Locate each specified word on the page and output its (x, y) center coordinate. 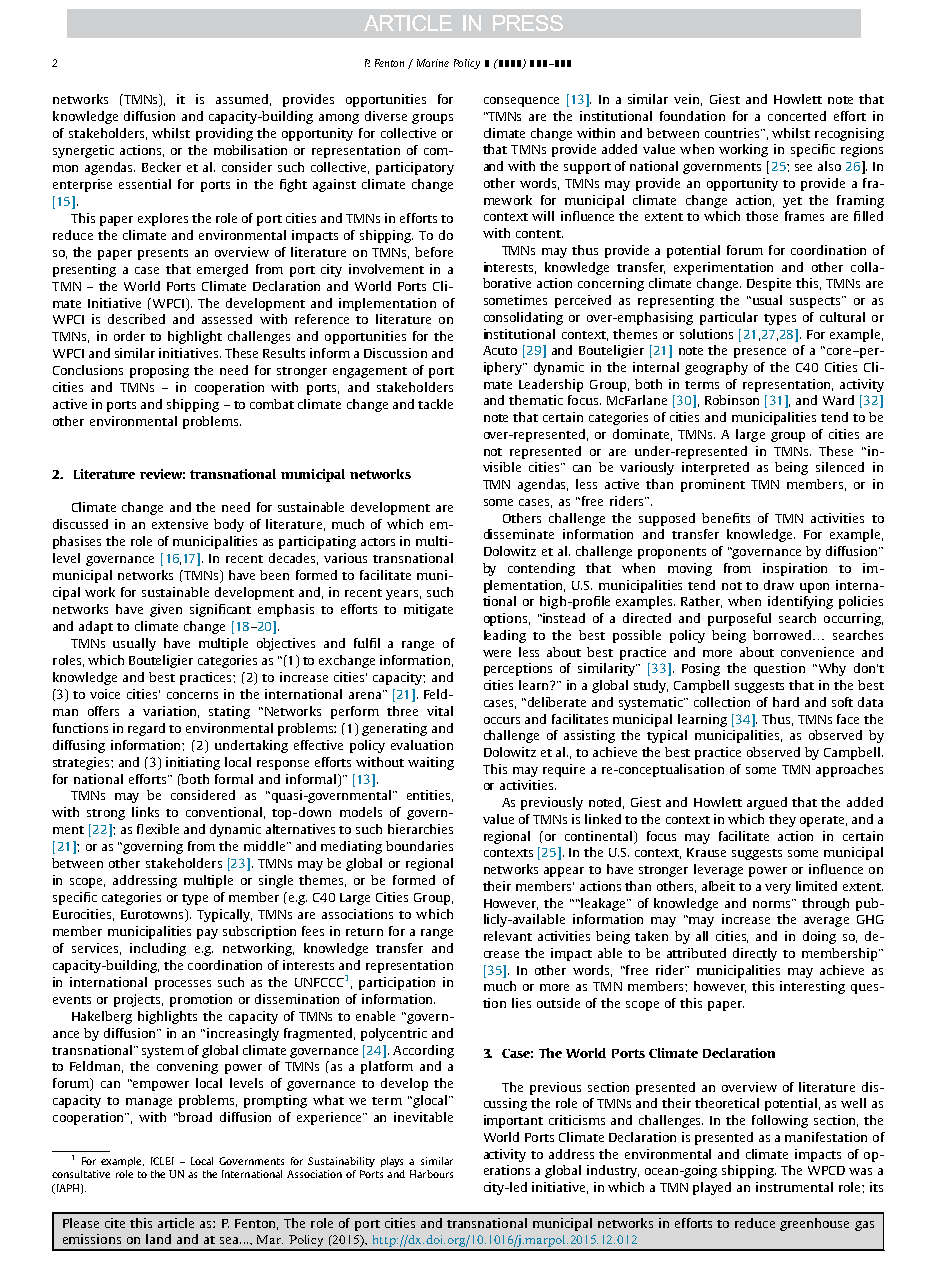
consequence (521, 102)
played (712, 1188)
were (497, 653)
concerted (797, 116)
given (166, 610)
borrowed (783, 635)
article (176, 1223)
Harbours (431, 1174)
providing (224, 134)
